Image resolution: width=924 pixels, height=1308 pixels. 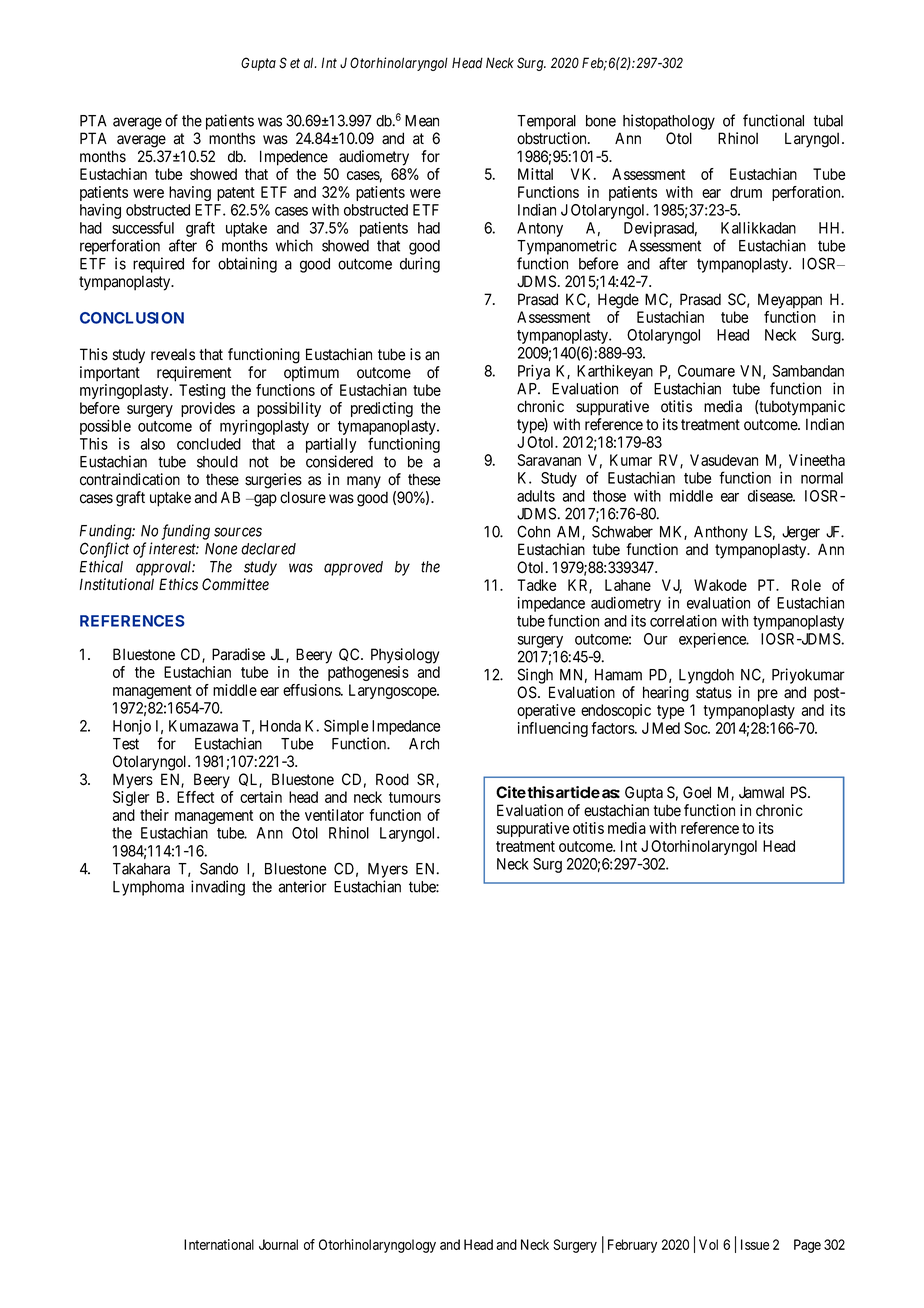 What do you see at coordinates (697, 792) in the screenshot?
I see `Goel` at bounding box center [697, 792].
